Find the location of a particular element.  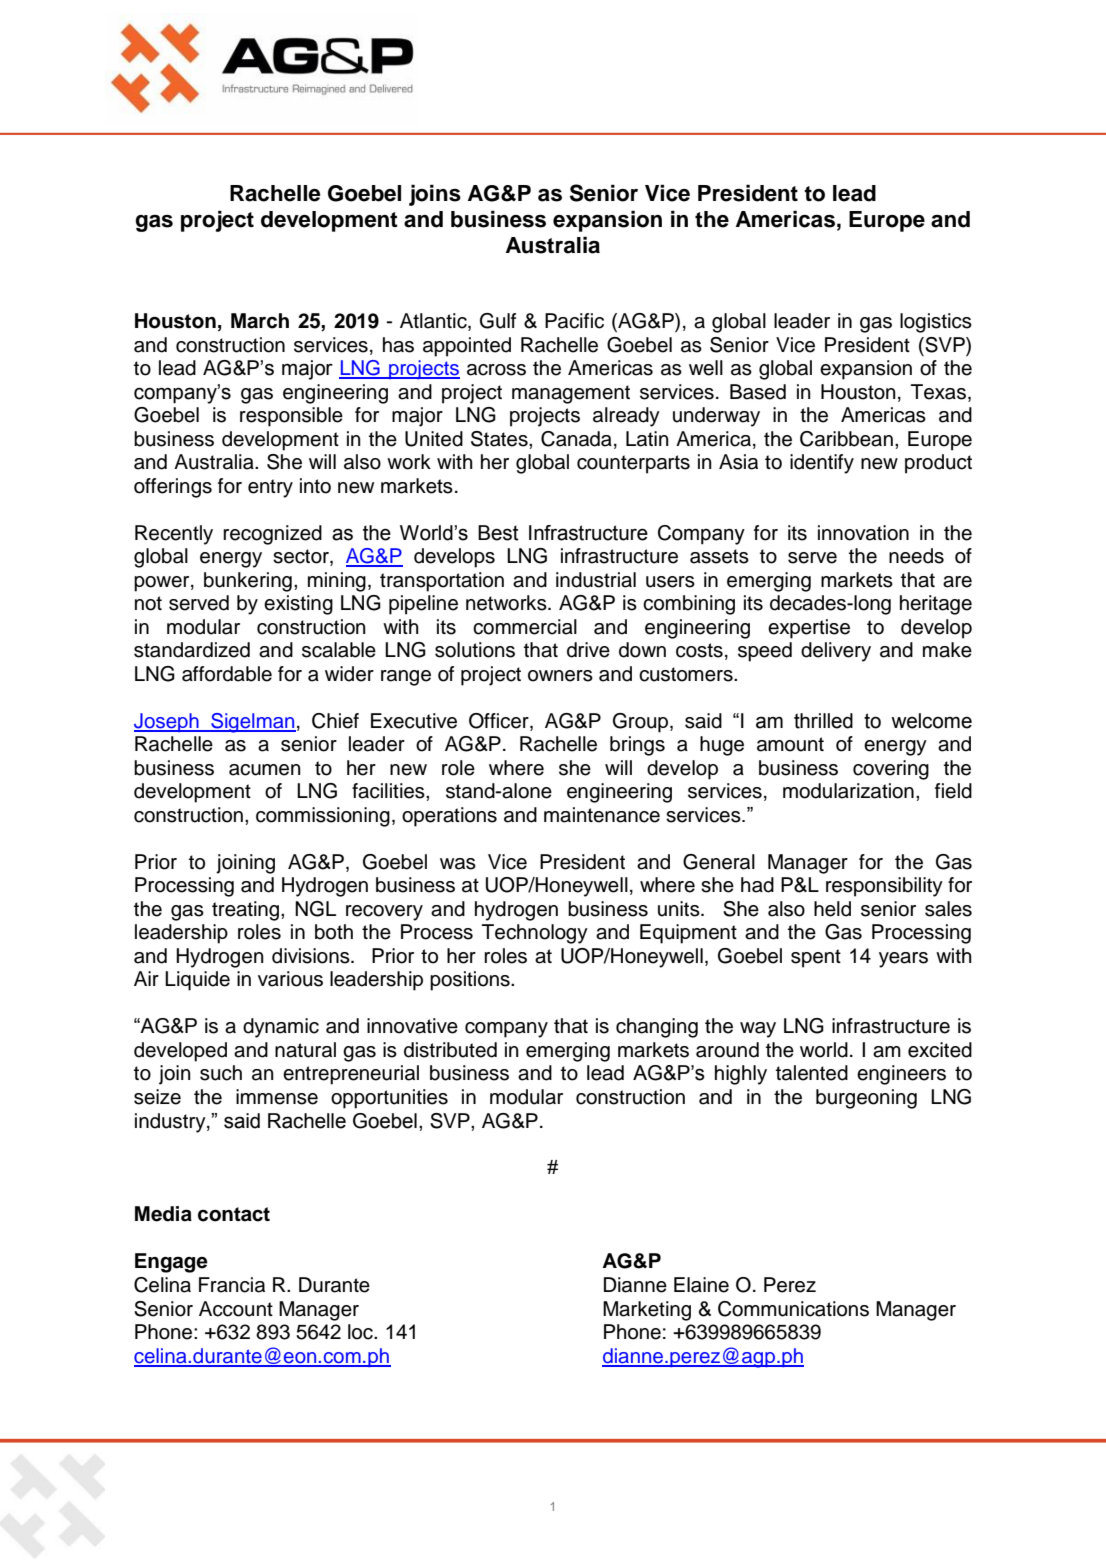

held is located at coordinates (832, 909).
